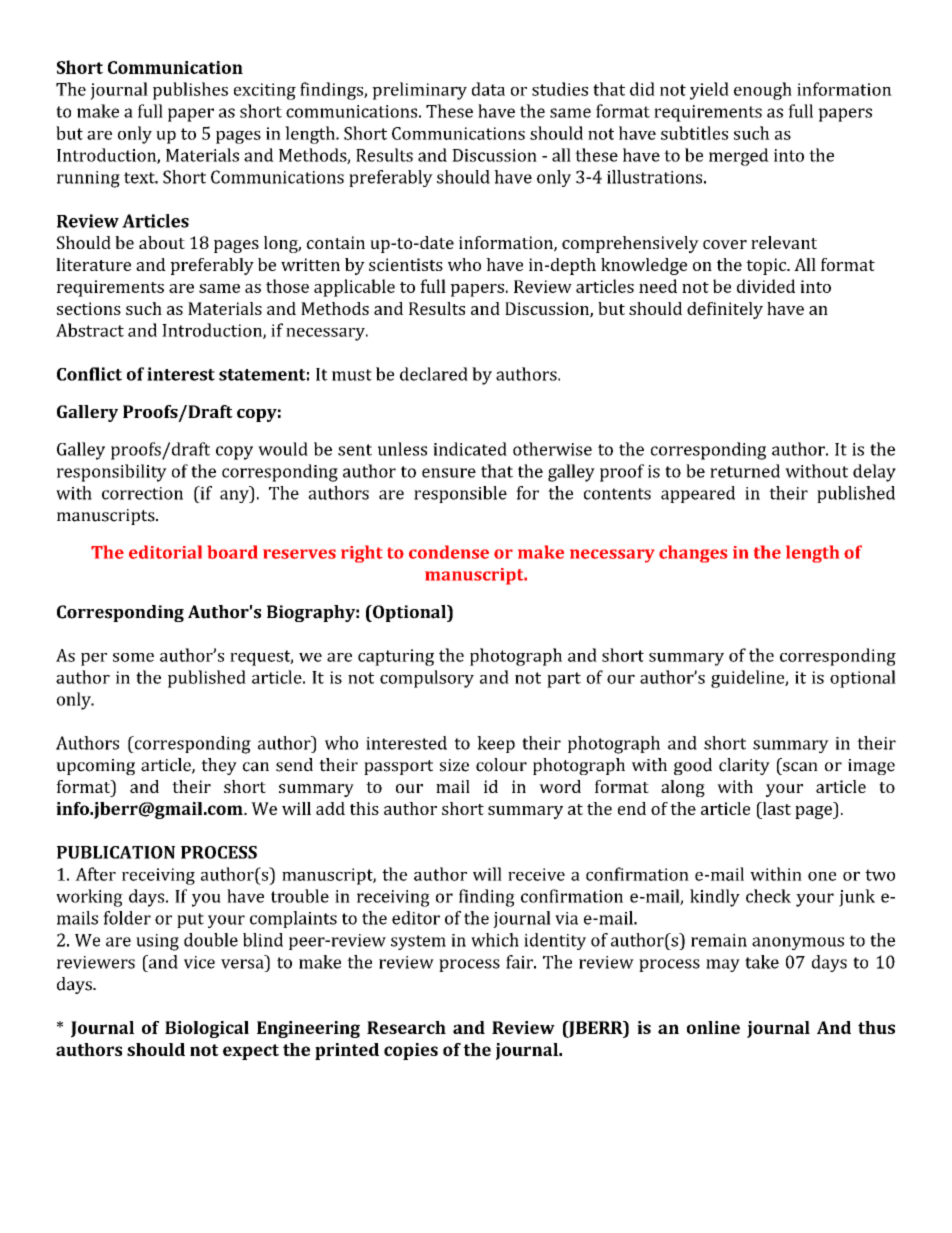 The height and width of the screenshot is (1233, 952). I want to click on definitely, so click(725, 310).
